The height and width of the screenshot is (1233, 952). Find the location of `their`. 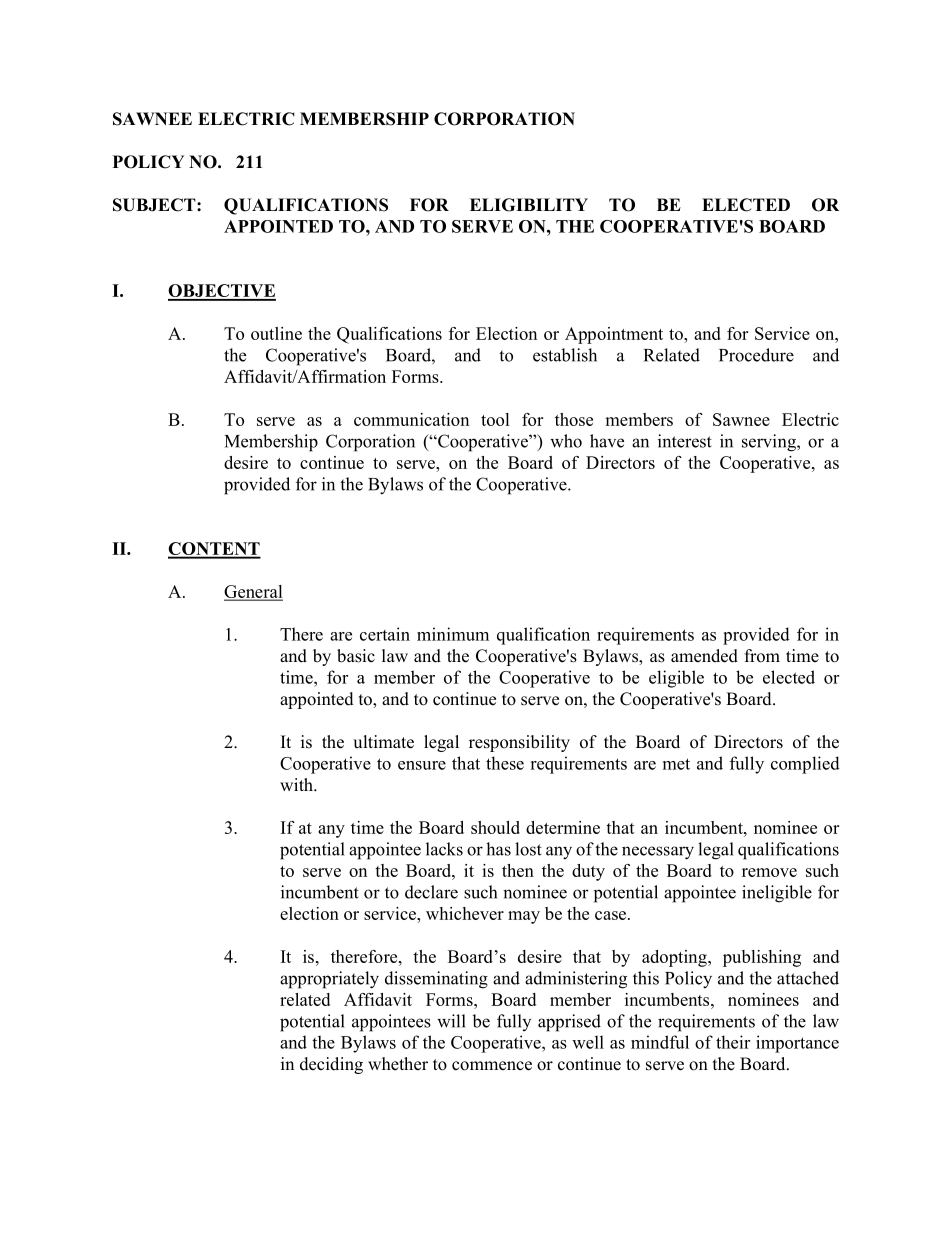

their is located at coordinates (733, 1042).
